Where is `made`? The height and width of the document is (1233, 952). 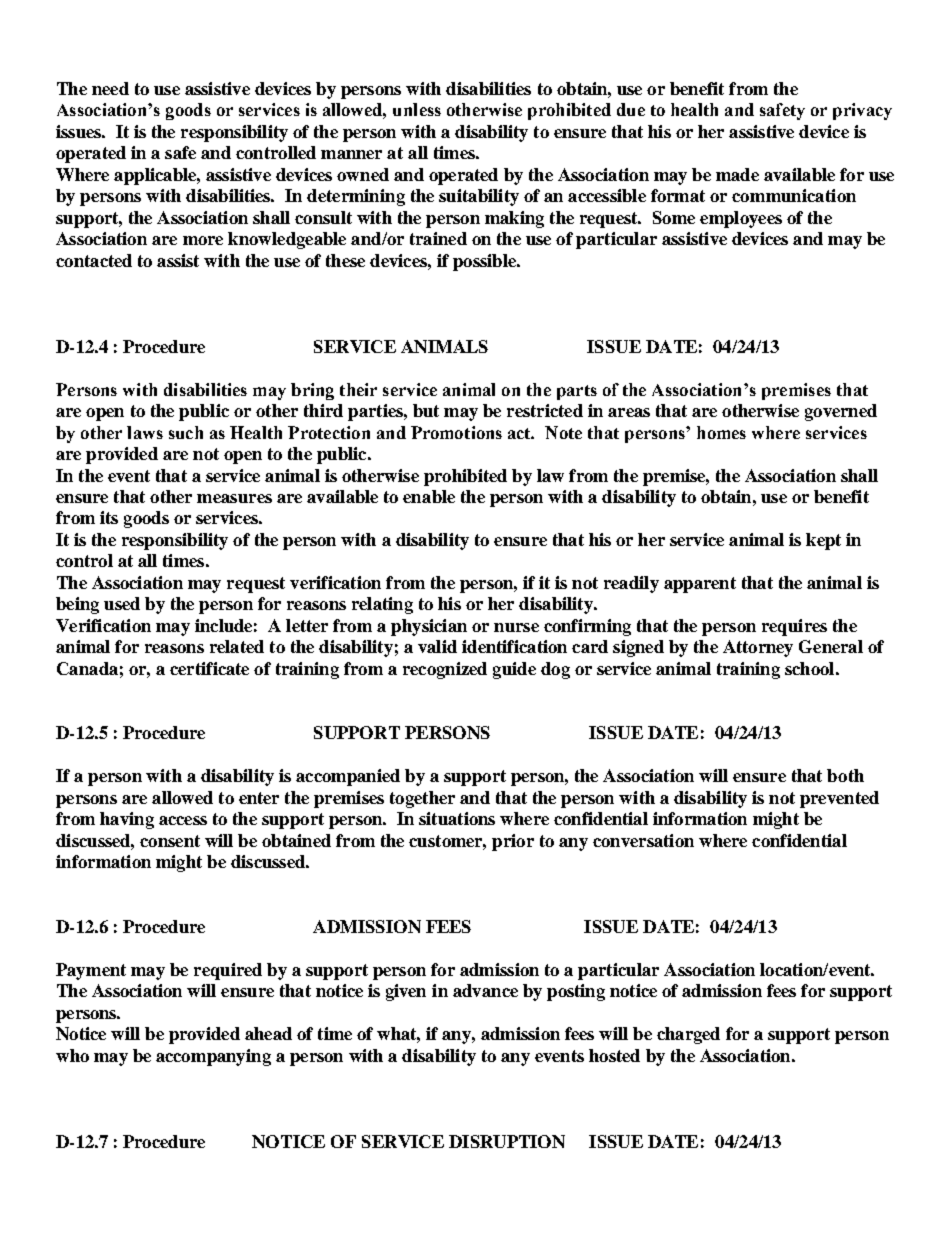 made is located at coordinates (737, 174).
